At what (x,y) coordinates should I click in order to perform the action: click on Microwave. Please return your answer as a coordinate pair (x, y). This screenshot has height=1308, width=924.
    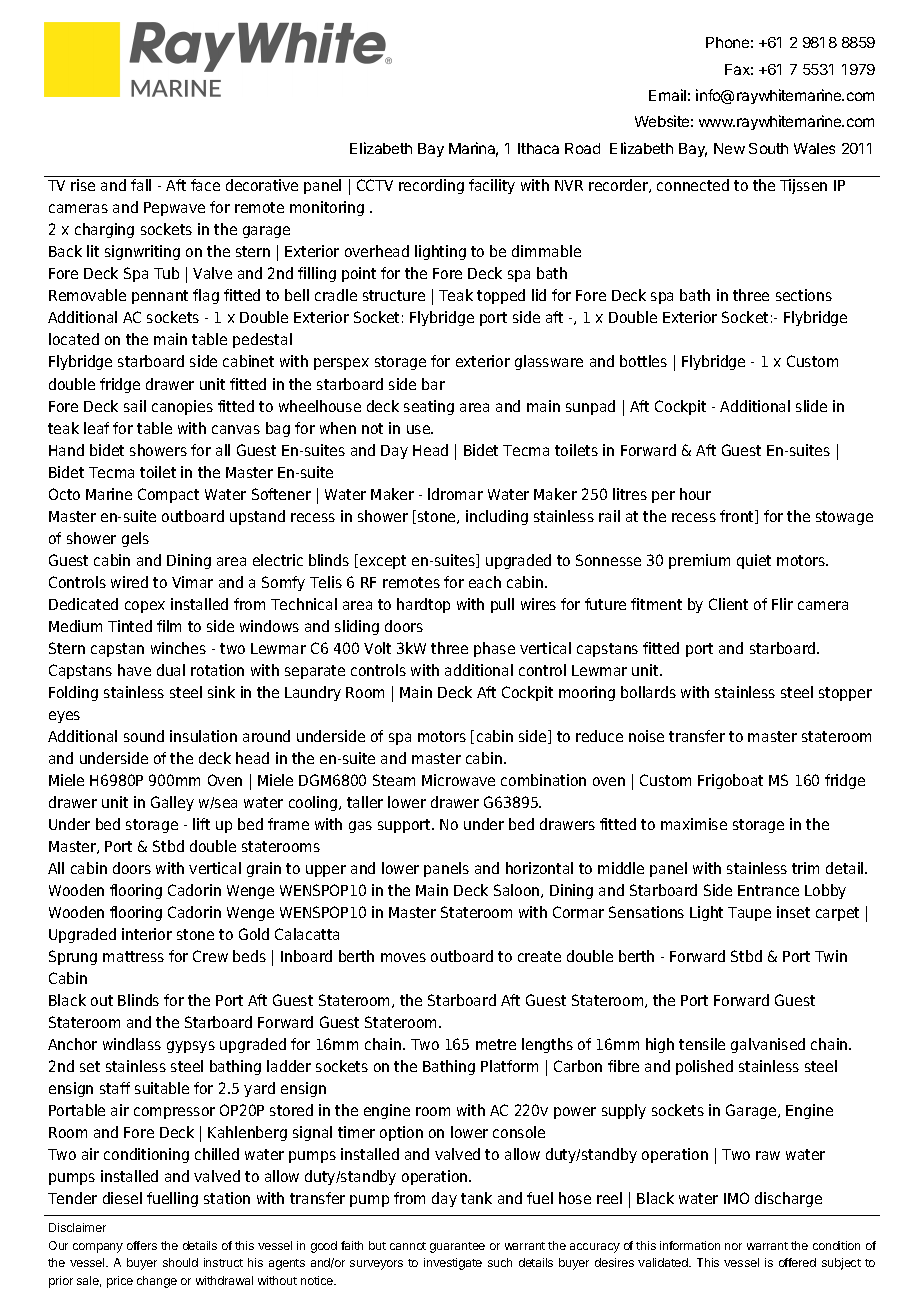
    Looking at the image, I should click on (458, 780).
